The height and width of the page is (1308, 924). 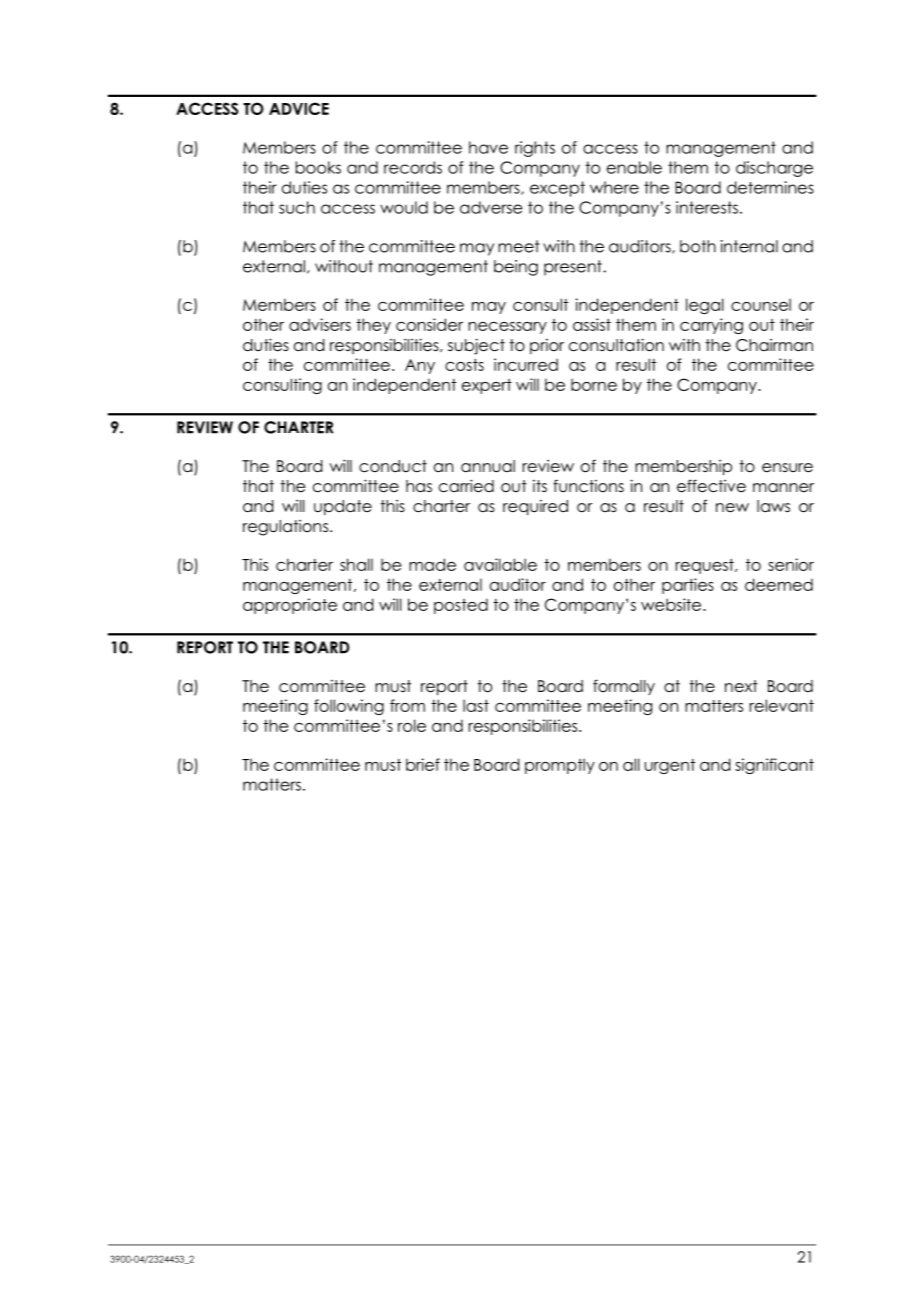 What do you see at coordinates (393, 466) in the page?
I see `conduct` at bounding box center [393, 466].
